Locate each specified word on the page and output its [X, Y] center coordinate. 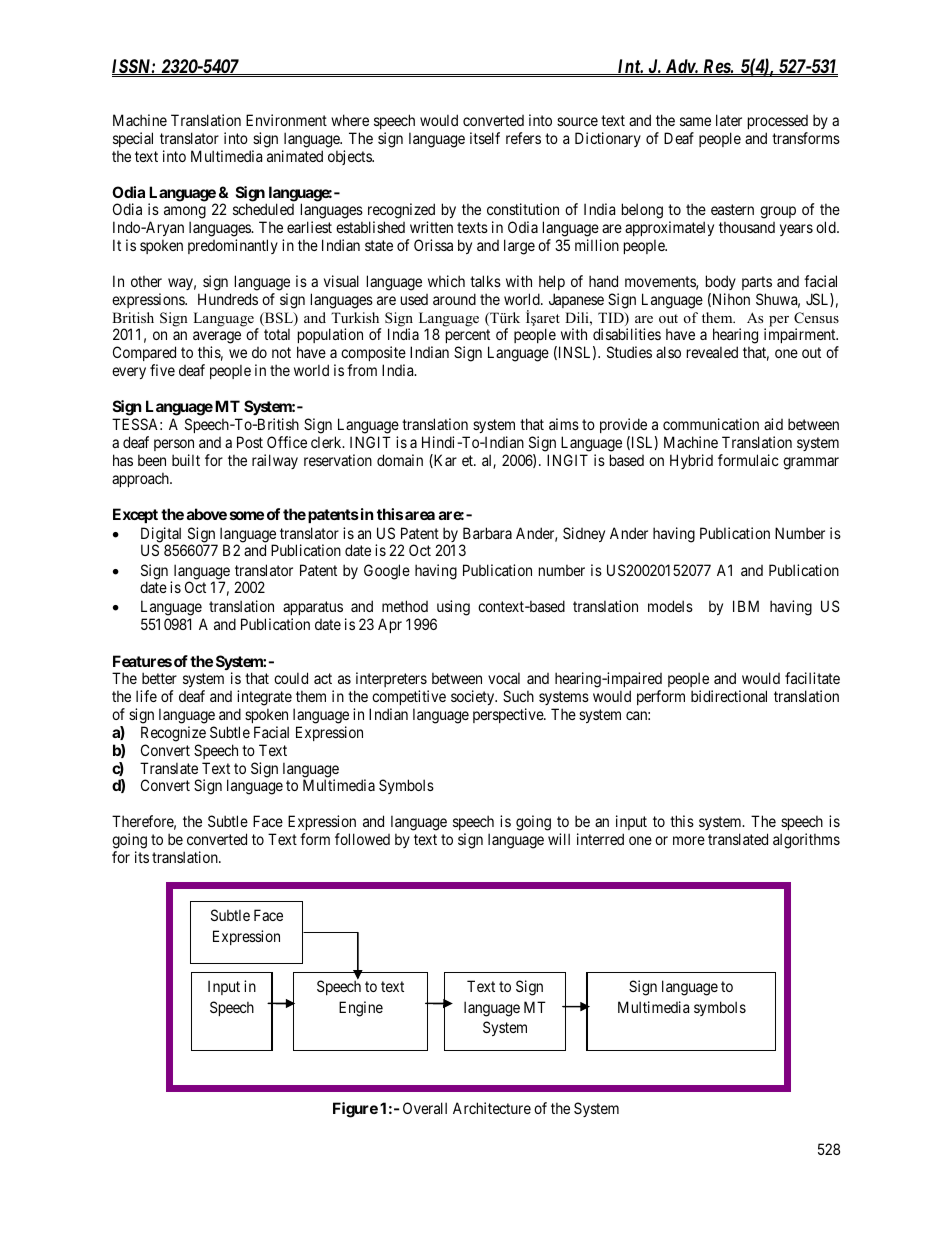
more [689, 840]
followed [362, 839]
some [247, 515]
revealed [712, 352]
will [559, 839]
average [217, 339]
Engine [361, 1009]
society [474, 697]
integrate [264, 698]
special [133, 139]
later [729, 120]
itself [485, 138]
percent [468, 338]
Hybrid [691, 461]
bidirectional [729, 696]
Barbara [487, 533]
